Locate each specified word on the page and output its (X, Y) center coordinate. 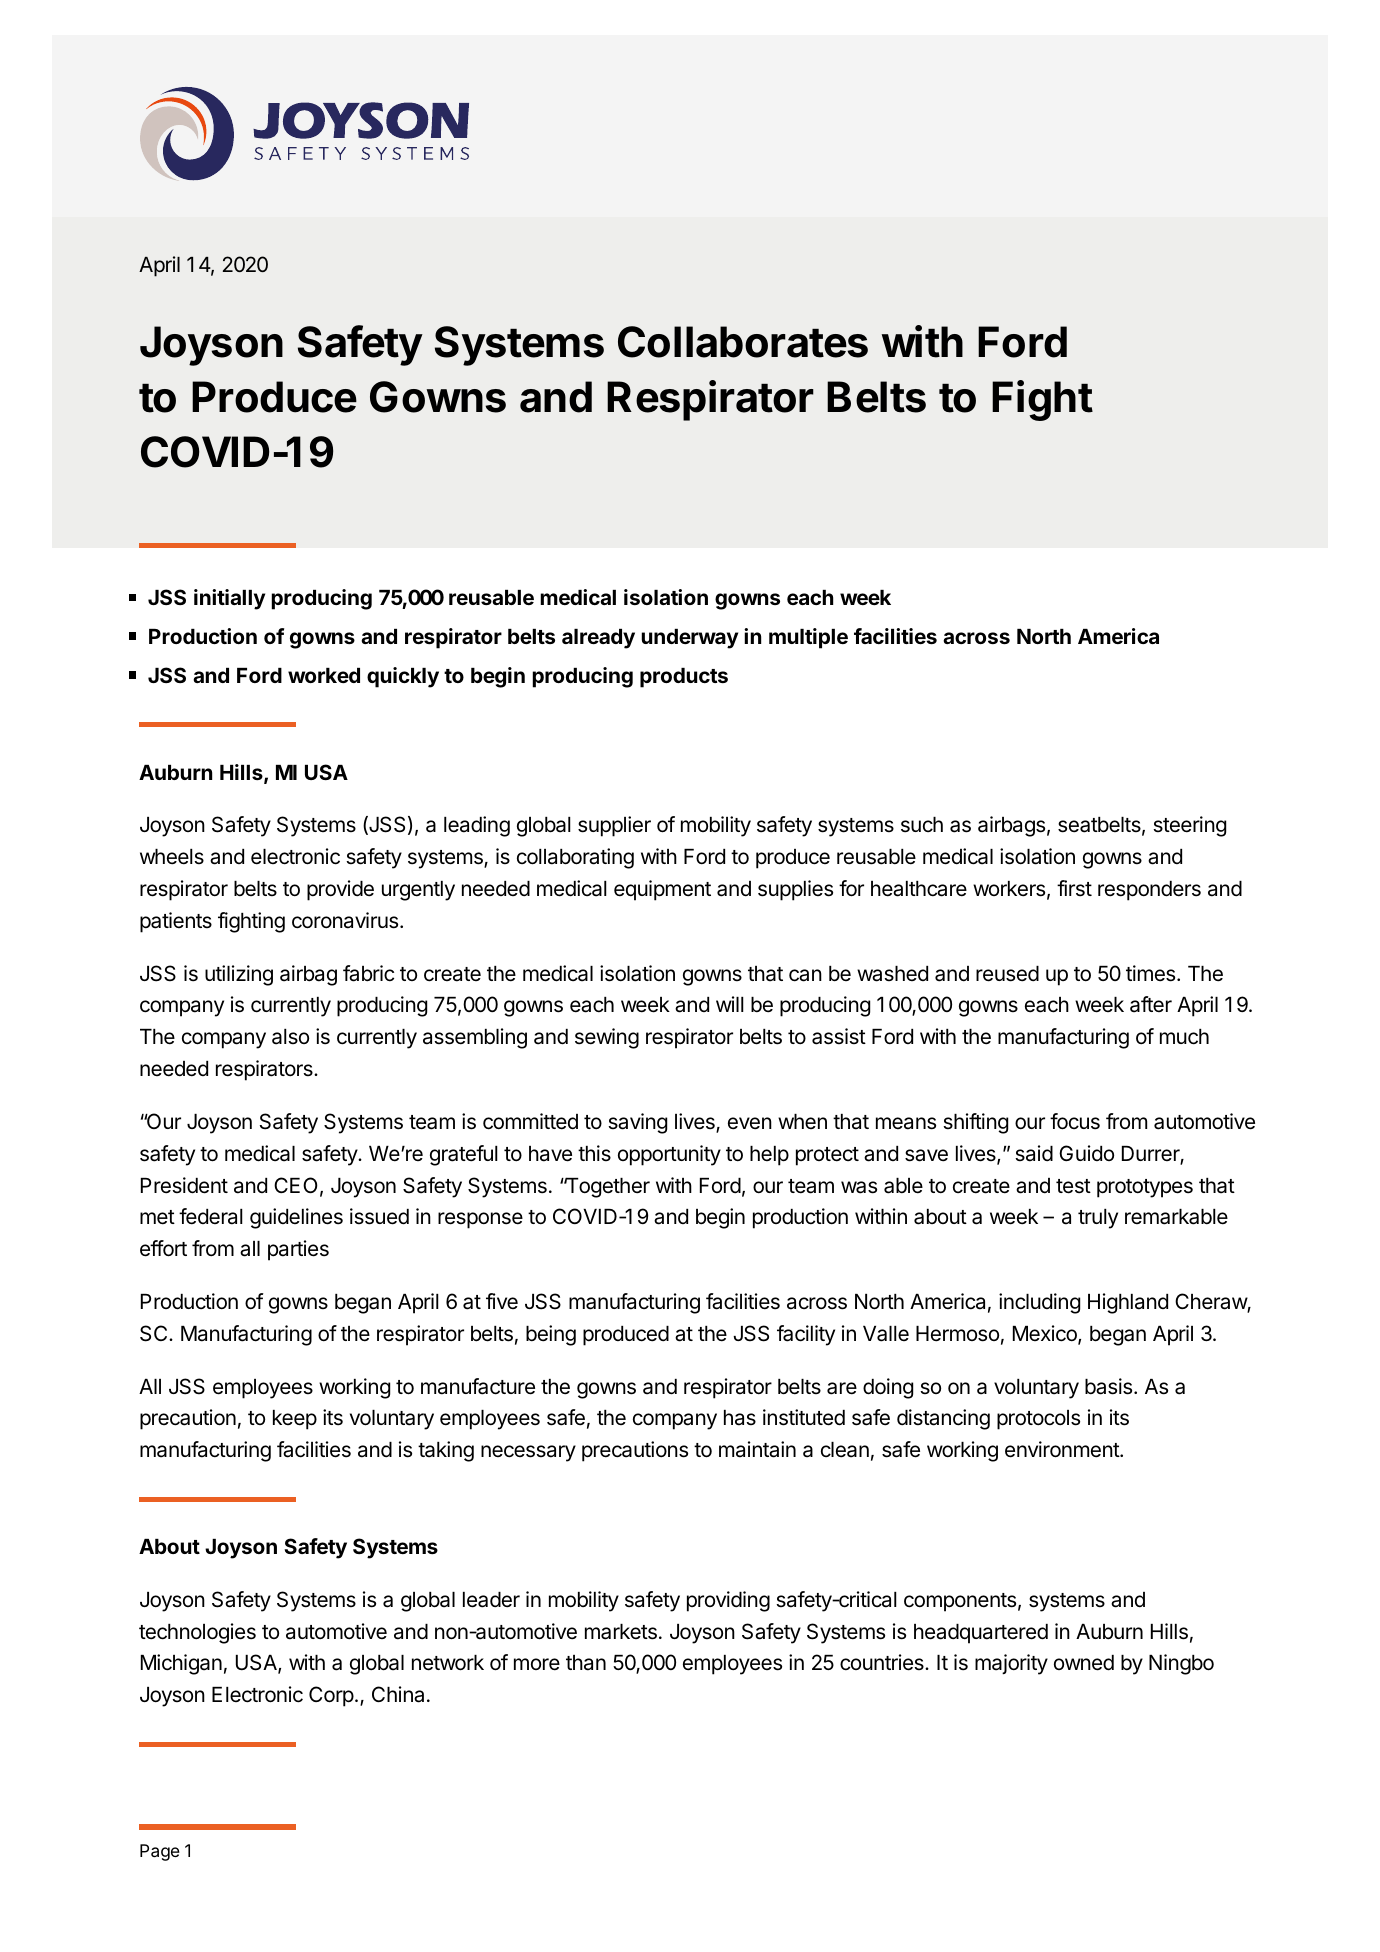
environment (1063, 1449)
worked (324, 675)
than (586, 1663)
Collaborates (743, 342)
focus (1075, 1121)
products (684, 678)
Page (160, 1852)
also (290, 1037)
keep (295, 1420)
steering (1189, 826)
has (740, 1418)
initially (229, 599)
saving (637, 1123)
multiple (808, 638)
